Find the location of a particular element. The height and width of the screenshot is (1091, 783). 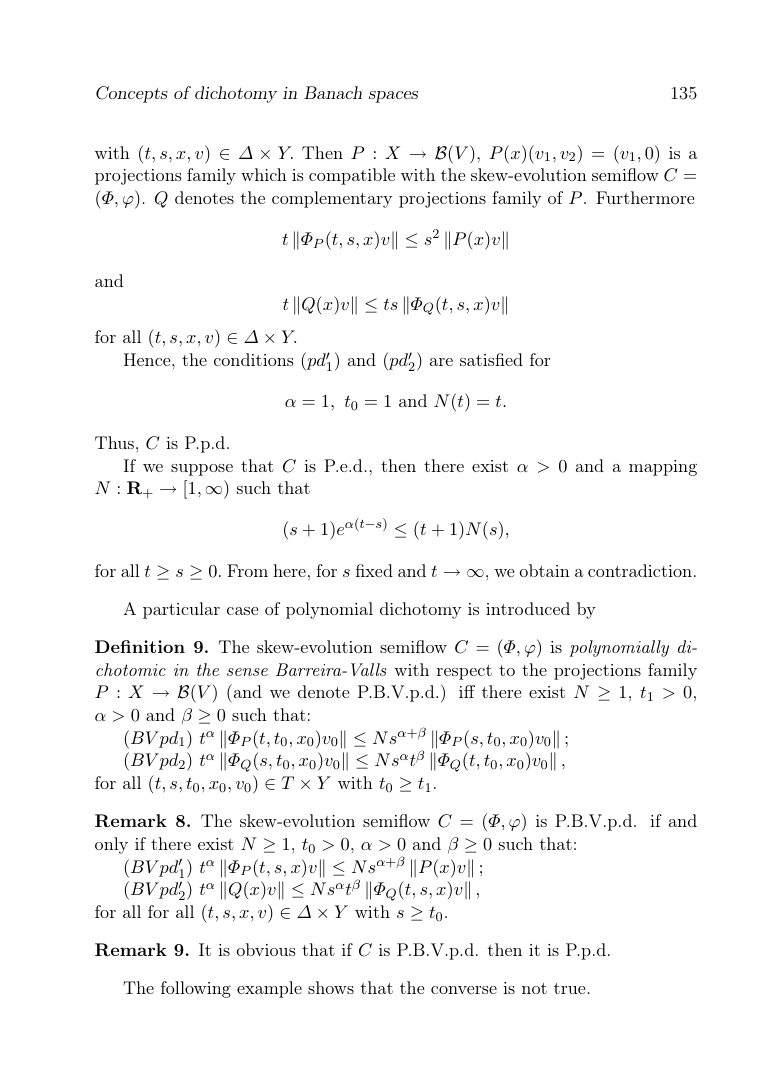

satisfied is located at coordinates (491, 359).
